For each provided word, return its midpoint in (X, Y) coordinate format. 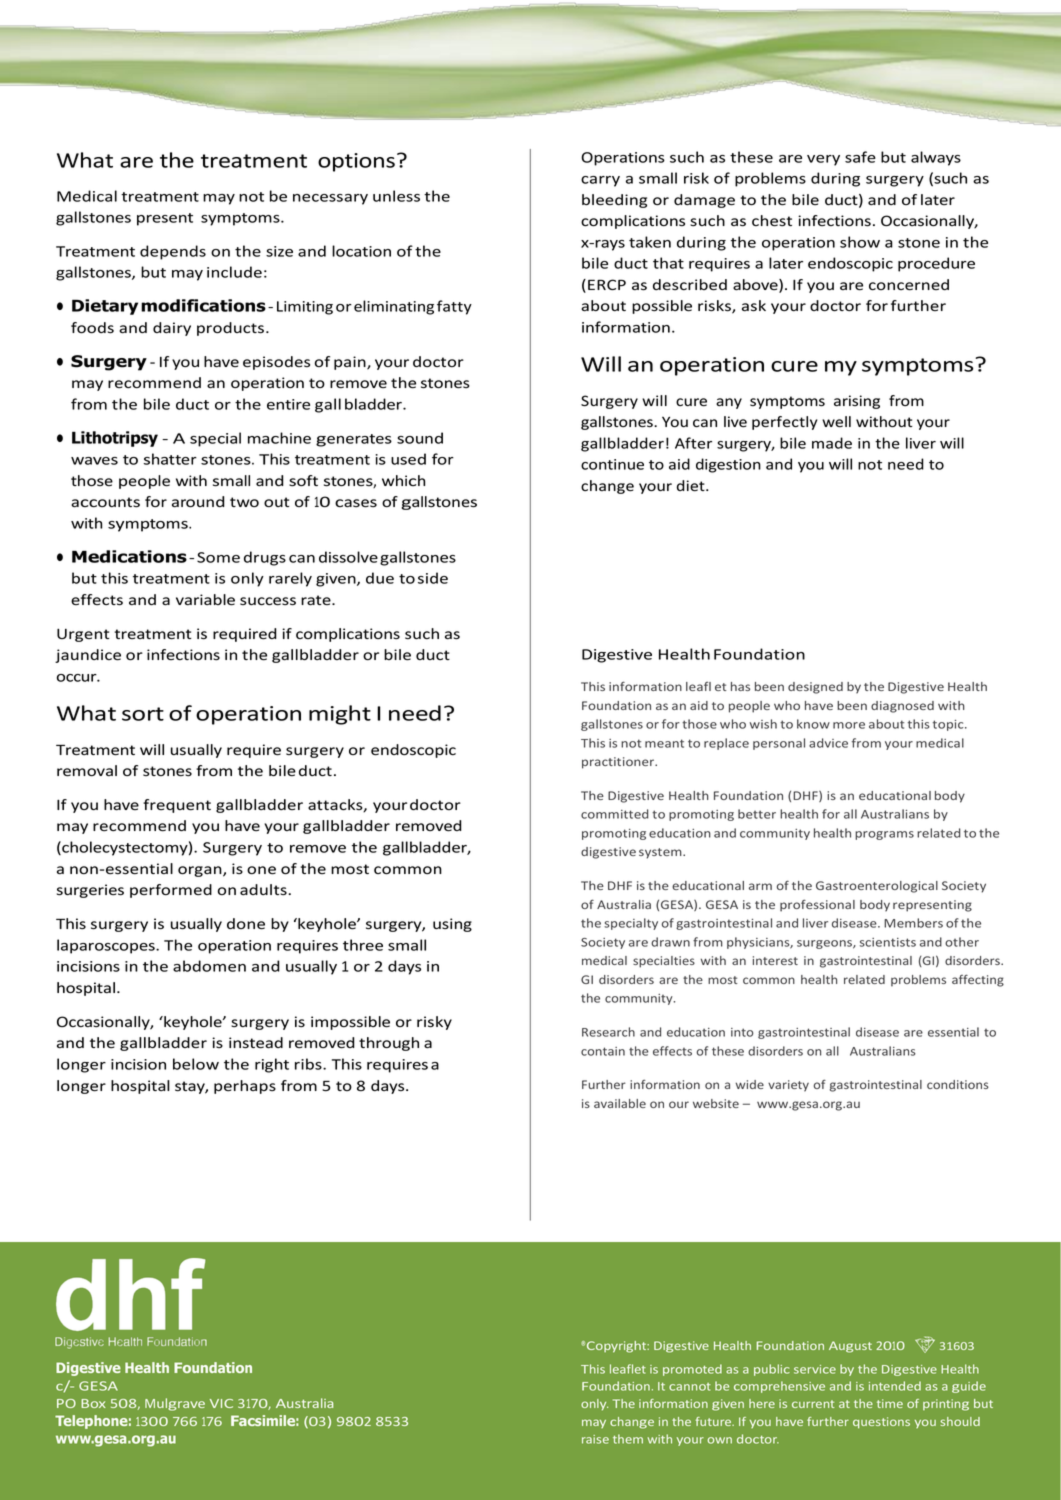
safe (860, 157)
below (196, 1064)
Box (93, 1403)
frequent (177, 806)
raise (595, 1439)
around (198, 502)
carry (600, 181)
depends (173, 252)
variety (788, 1086)
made (832, 443)
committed (614, 814)
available (620, 1103)
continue (612, 464)
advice (828, 743)
